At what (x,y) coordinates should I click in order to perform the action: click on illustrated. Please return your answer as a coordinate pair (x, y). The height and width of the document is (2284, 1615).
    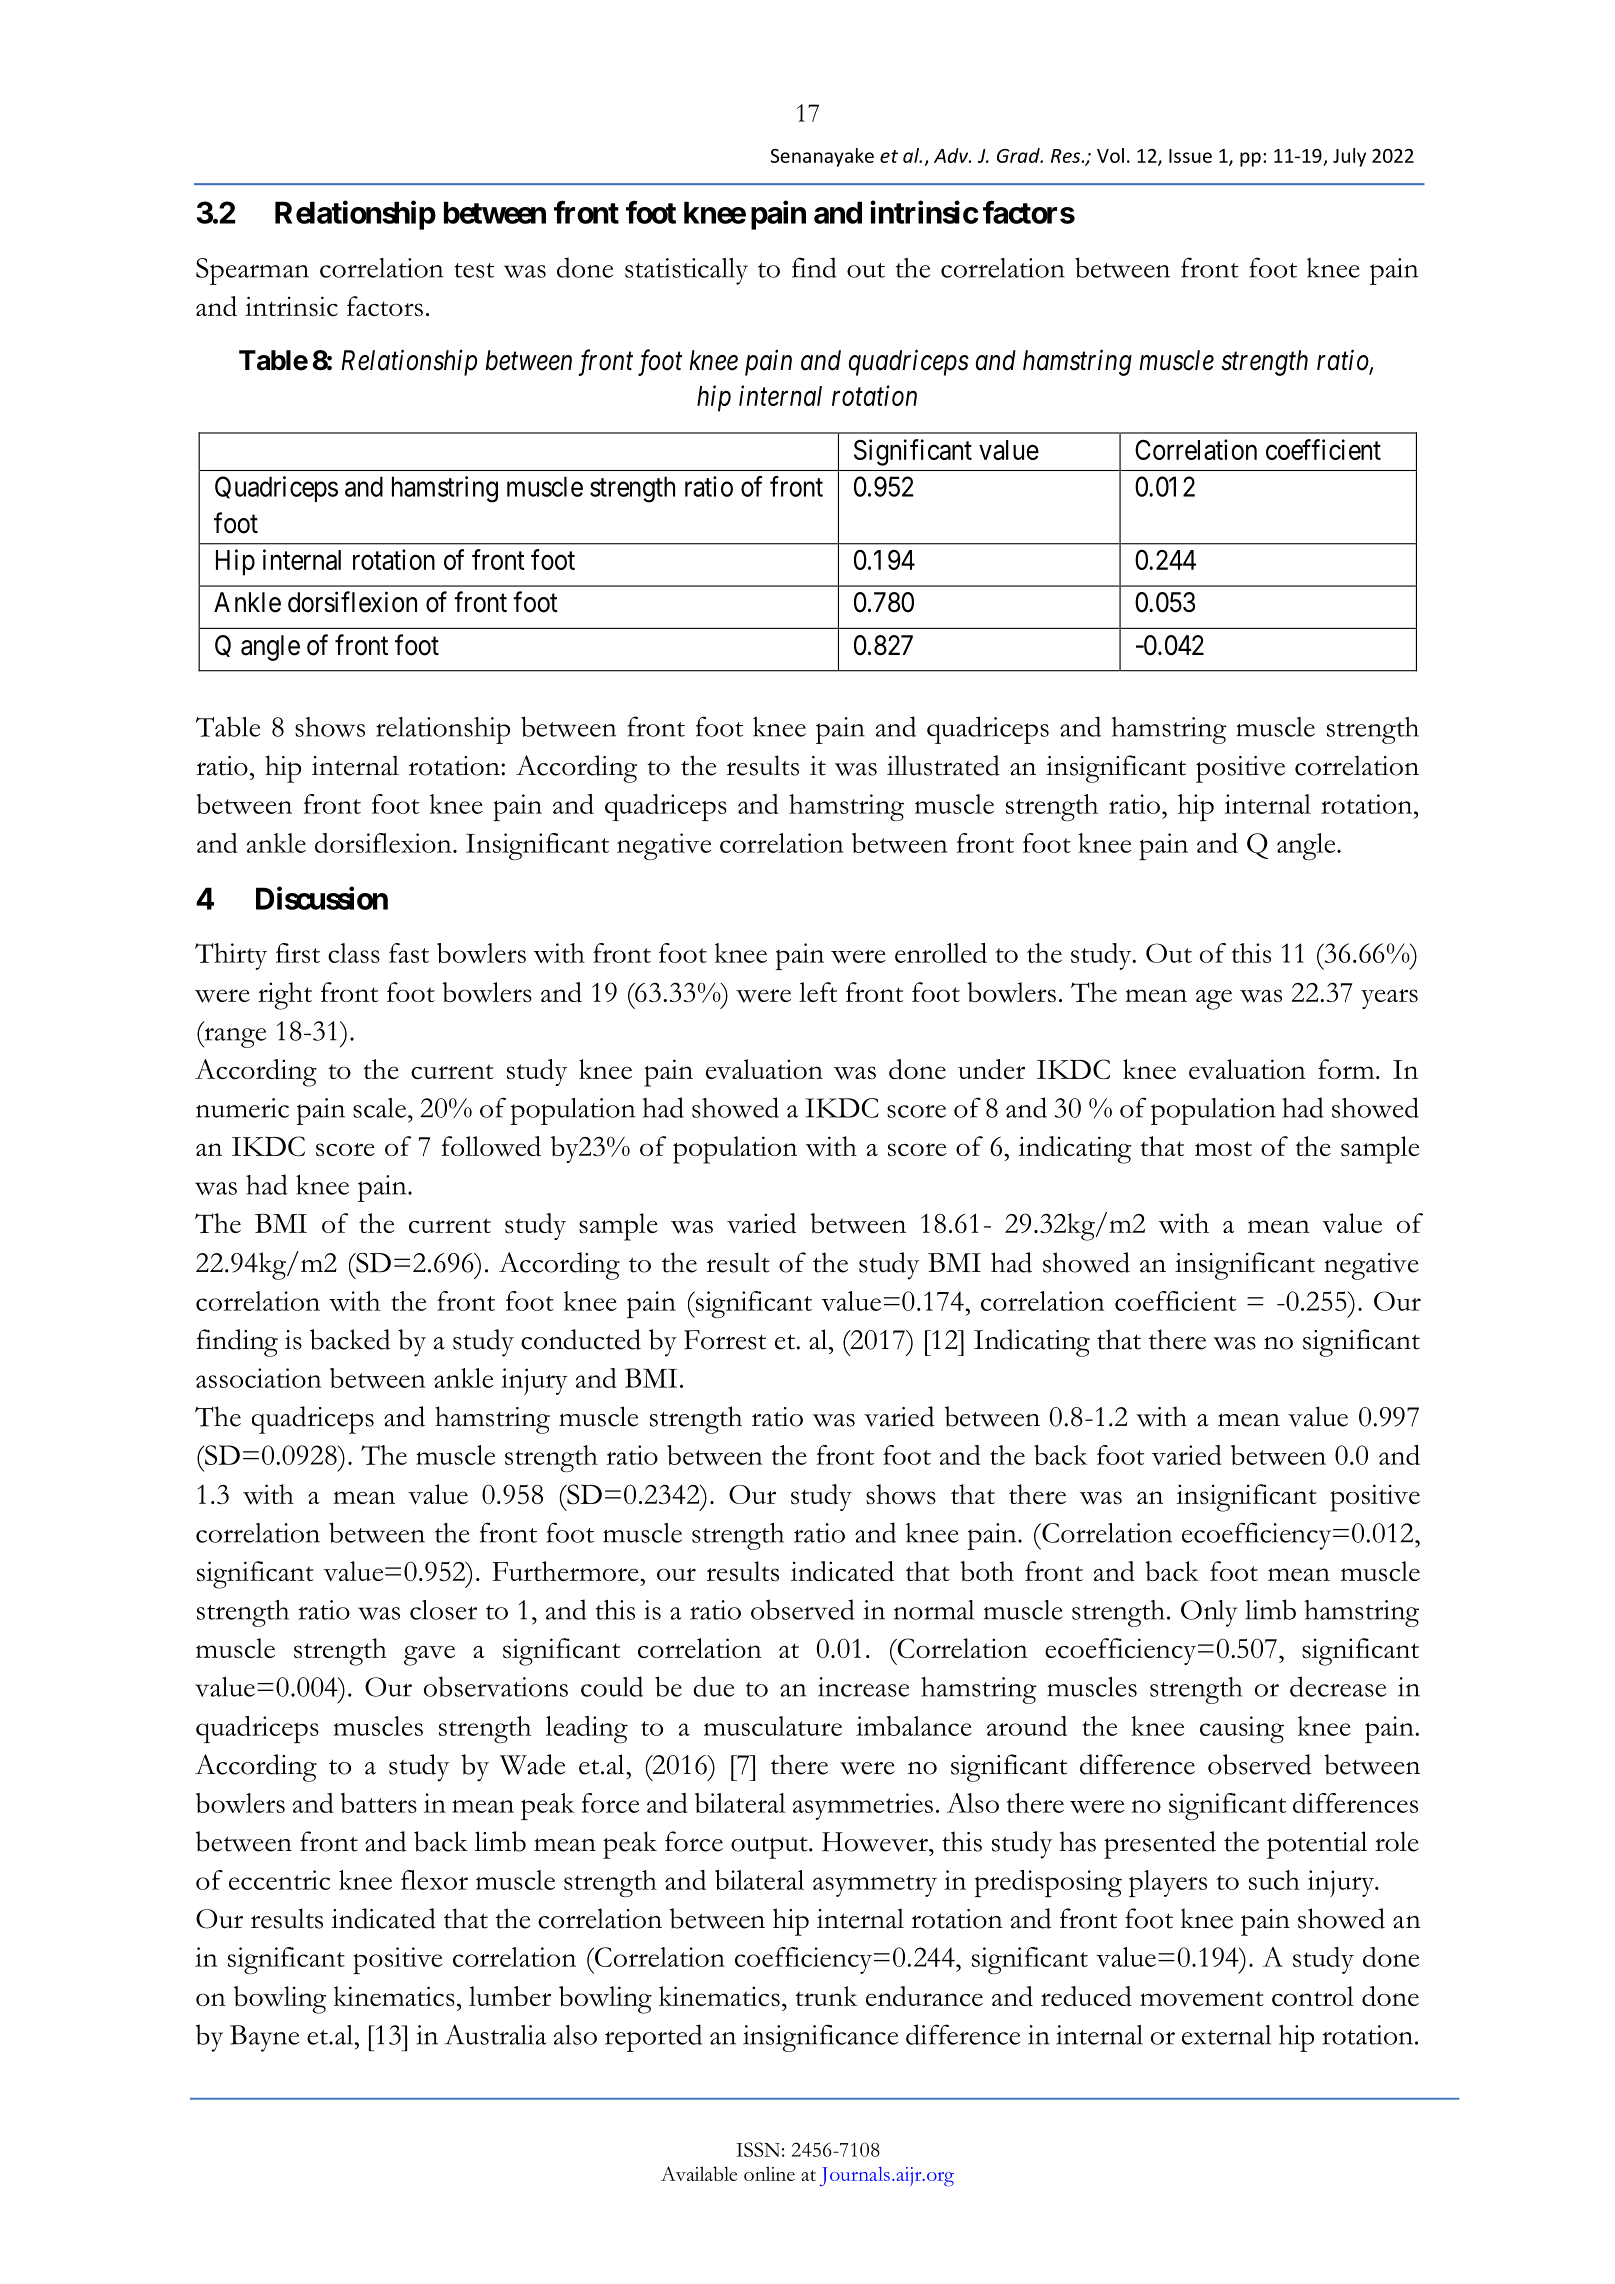
    Looking at the image, I should click on (943, 765).
